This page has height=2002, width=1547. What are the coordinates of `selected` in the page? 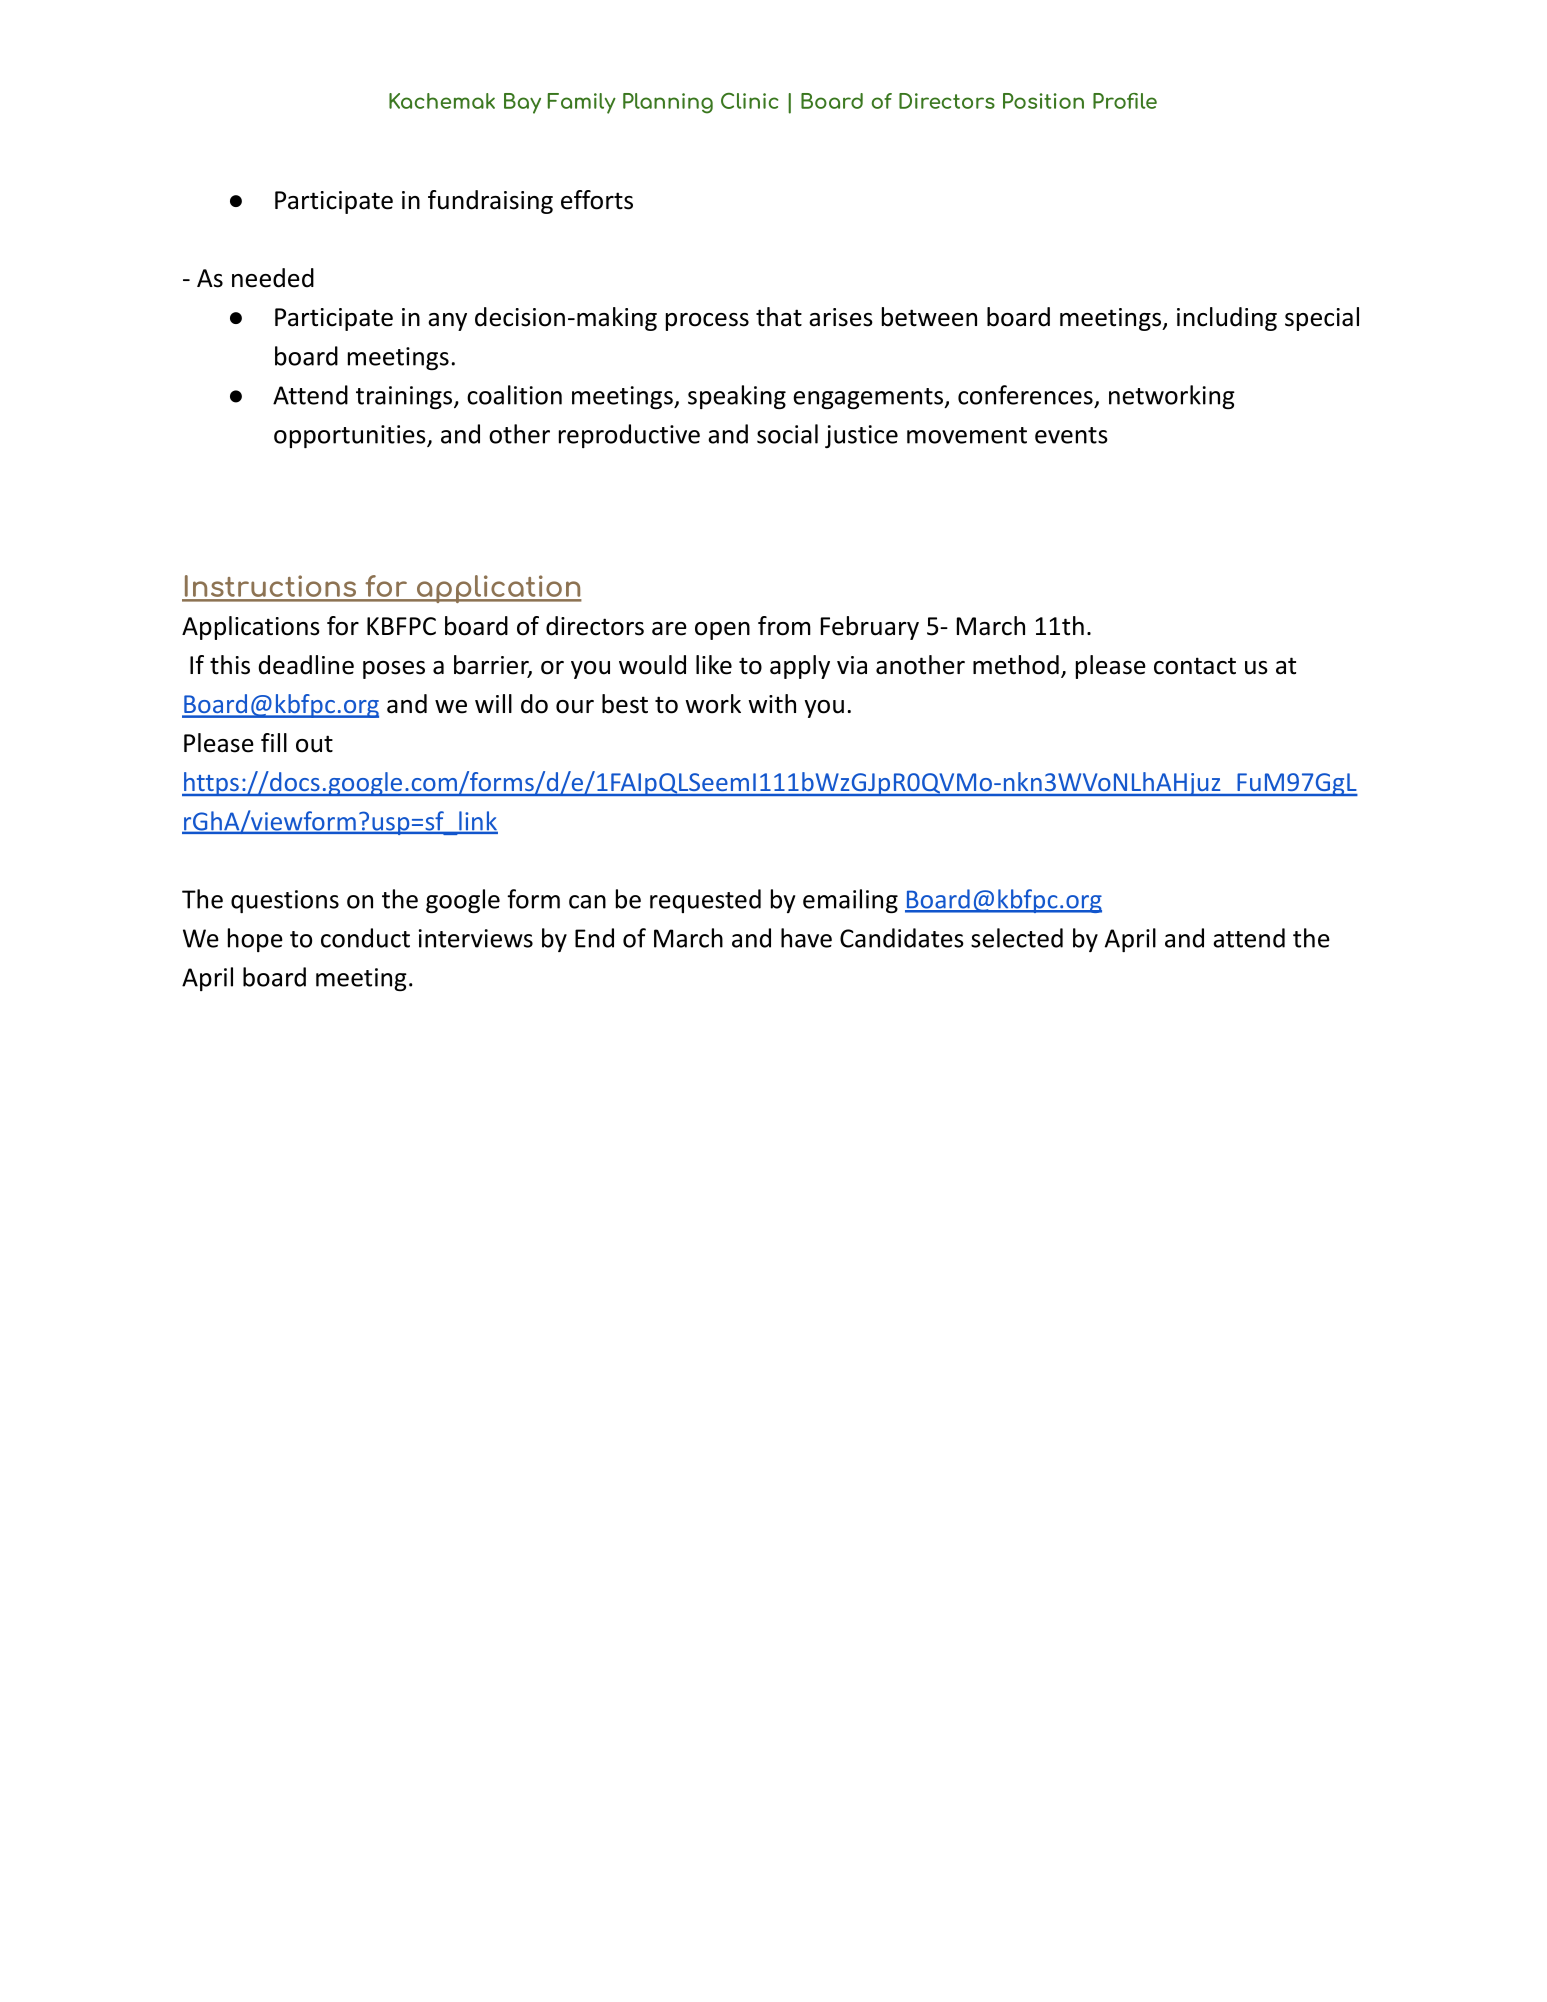 It's located at (1017, 938).
